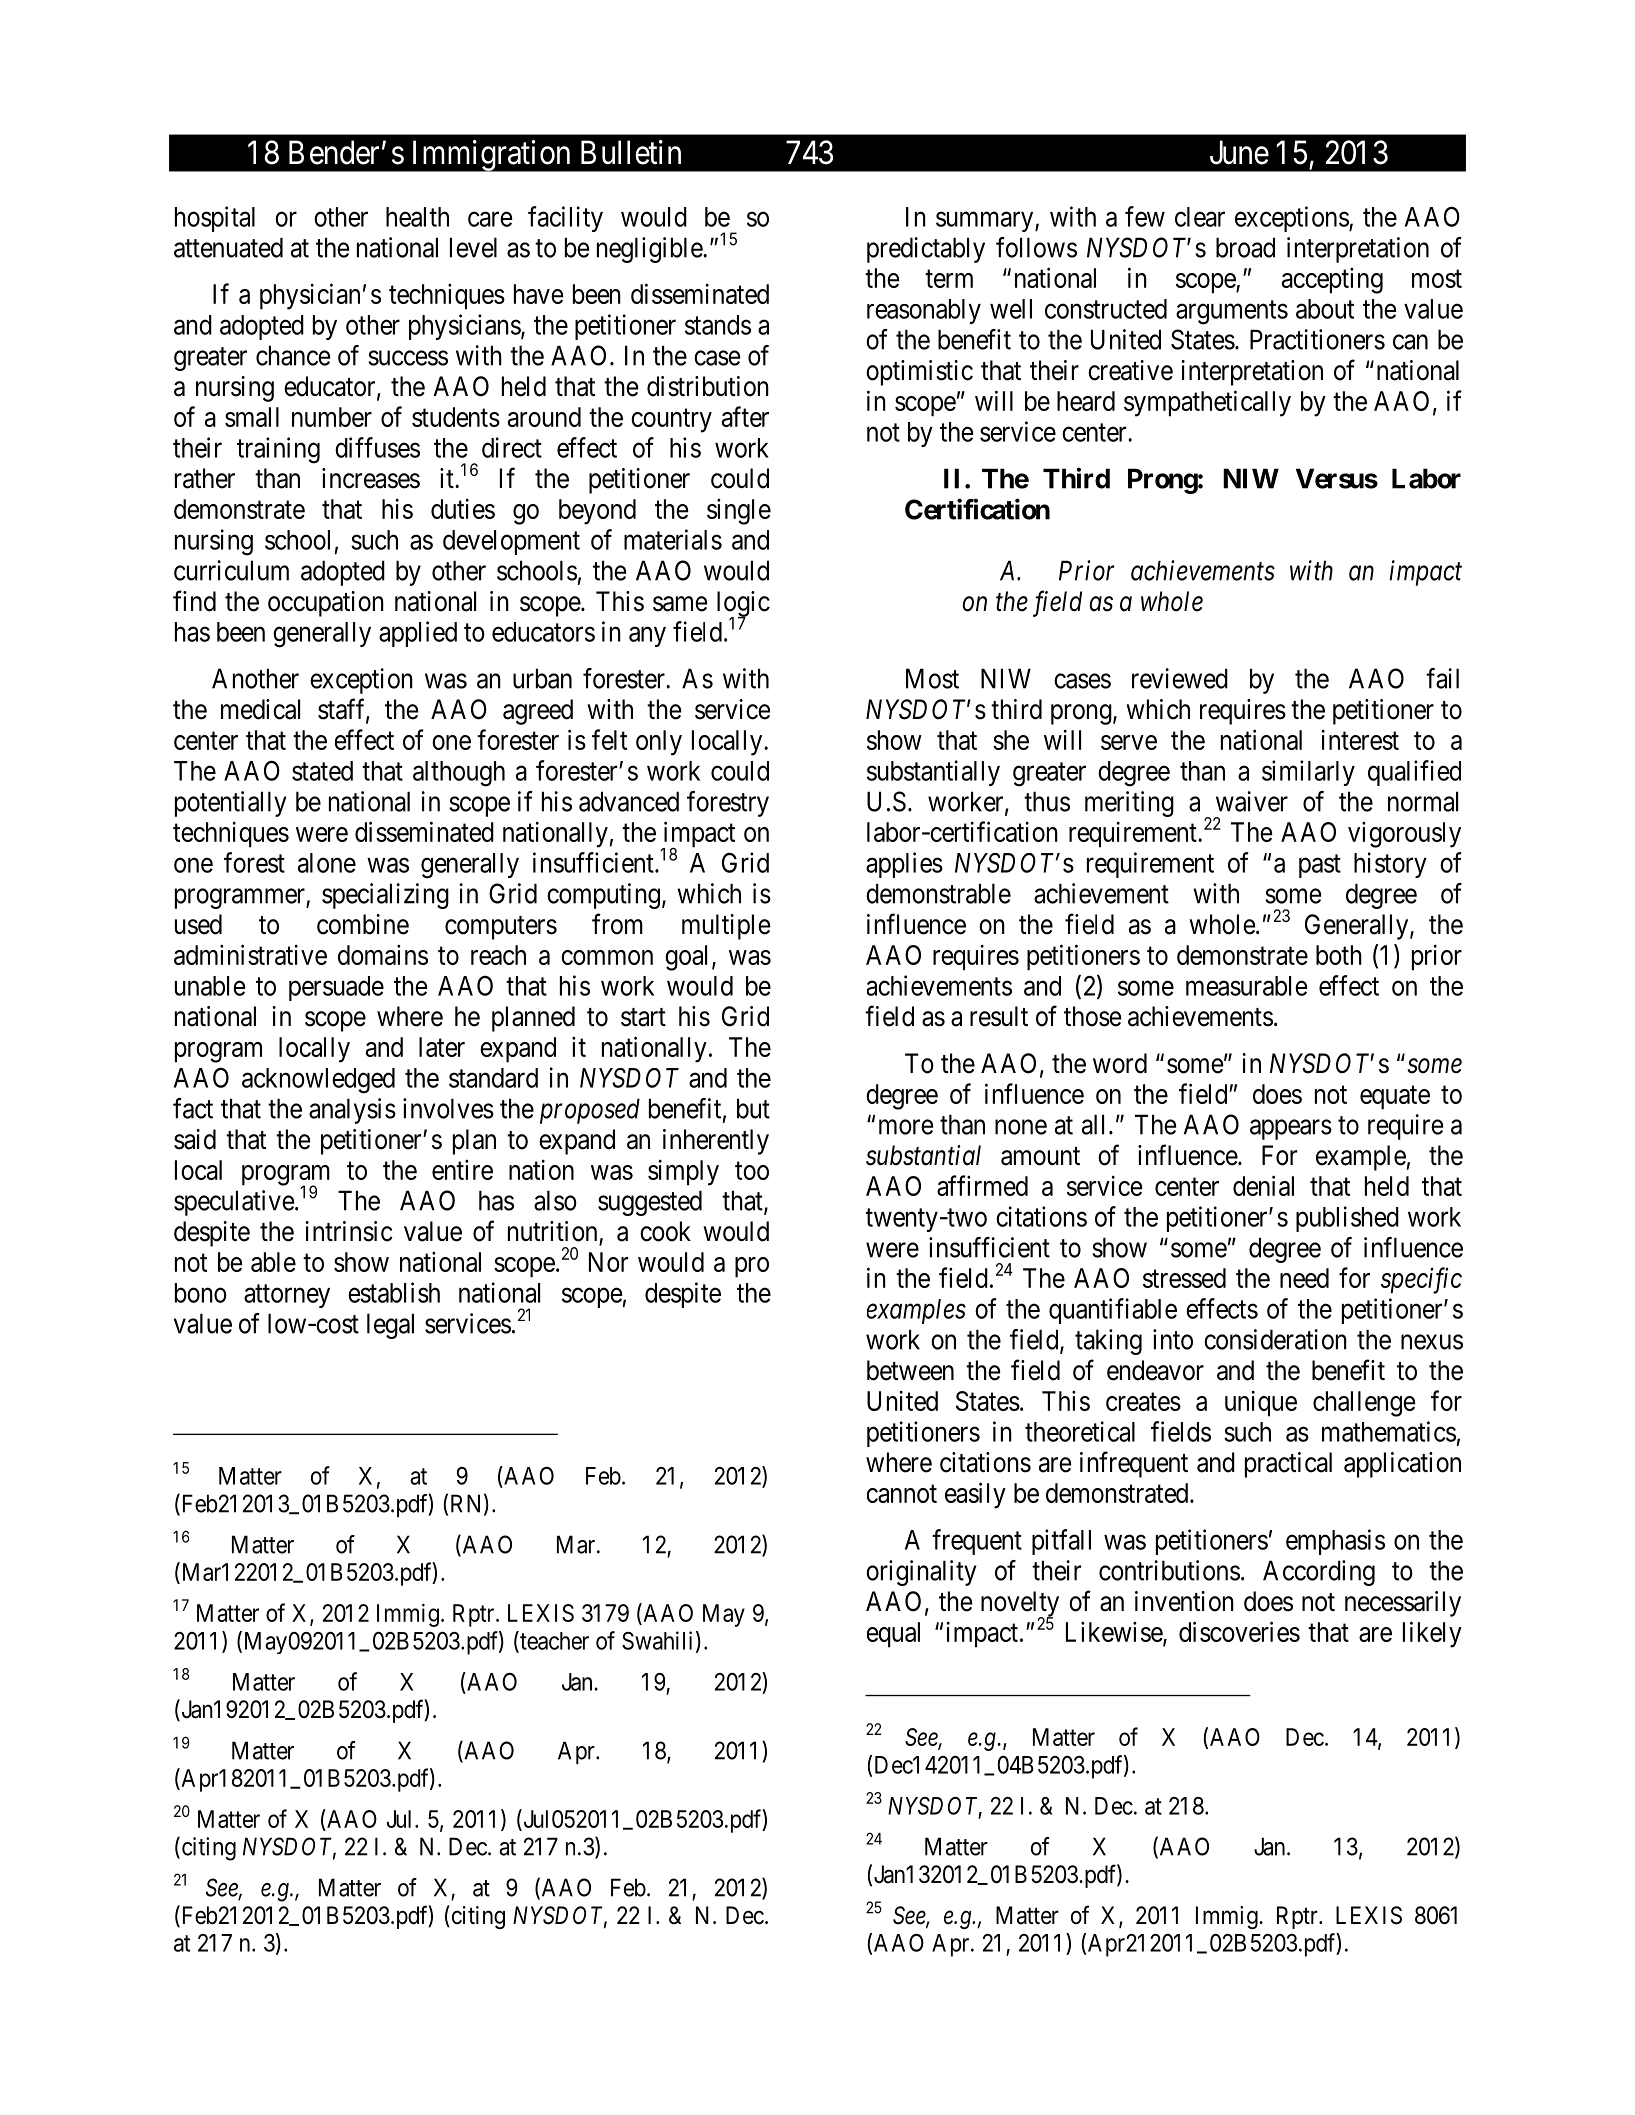  I want to click on more, so click(906, 1127).
